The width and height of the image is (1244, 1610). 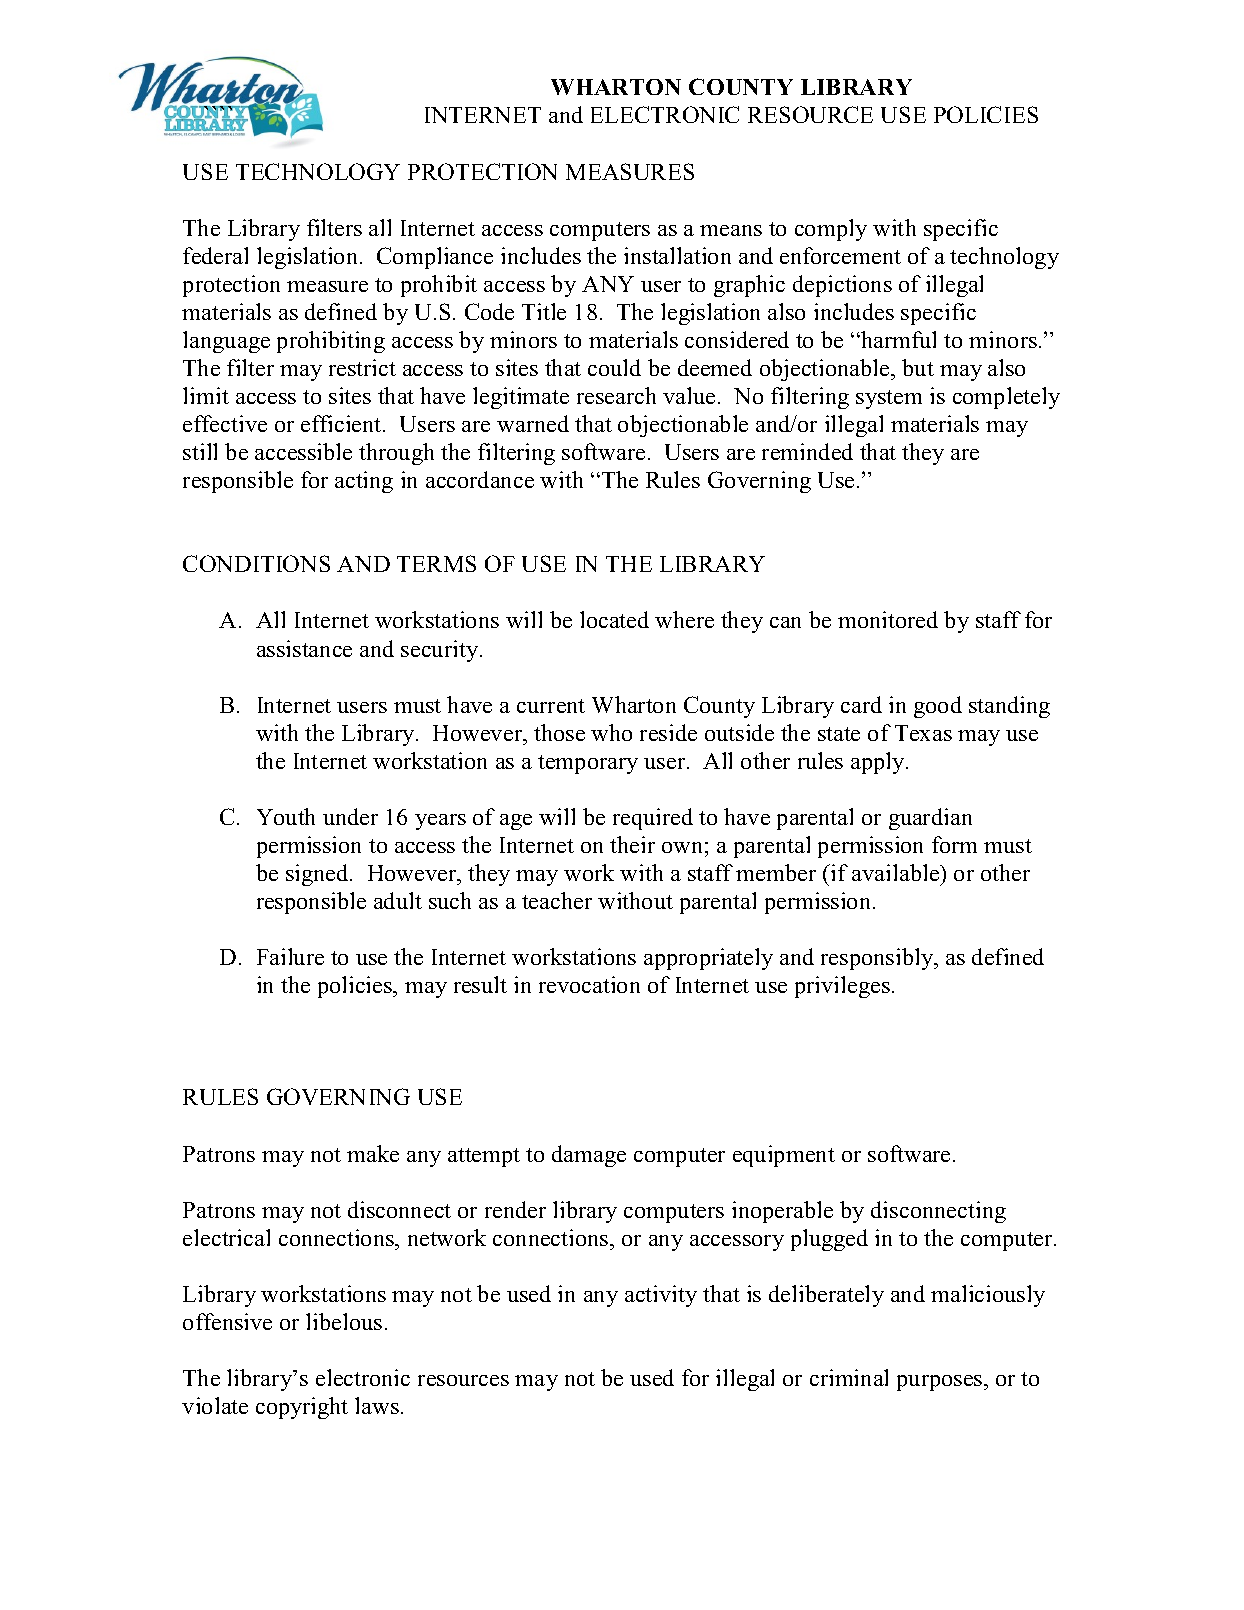 What do you see at coordinates (677, 255) in the image?
I see `installation` at bounding box center [677, 255].
